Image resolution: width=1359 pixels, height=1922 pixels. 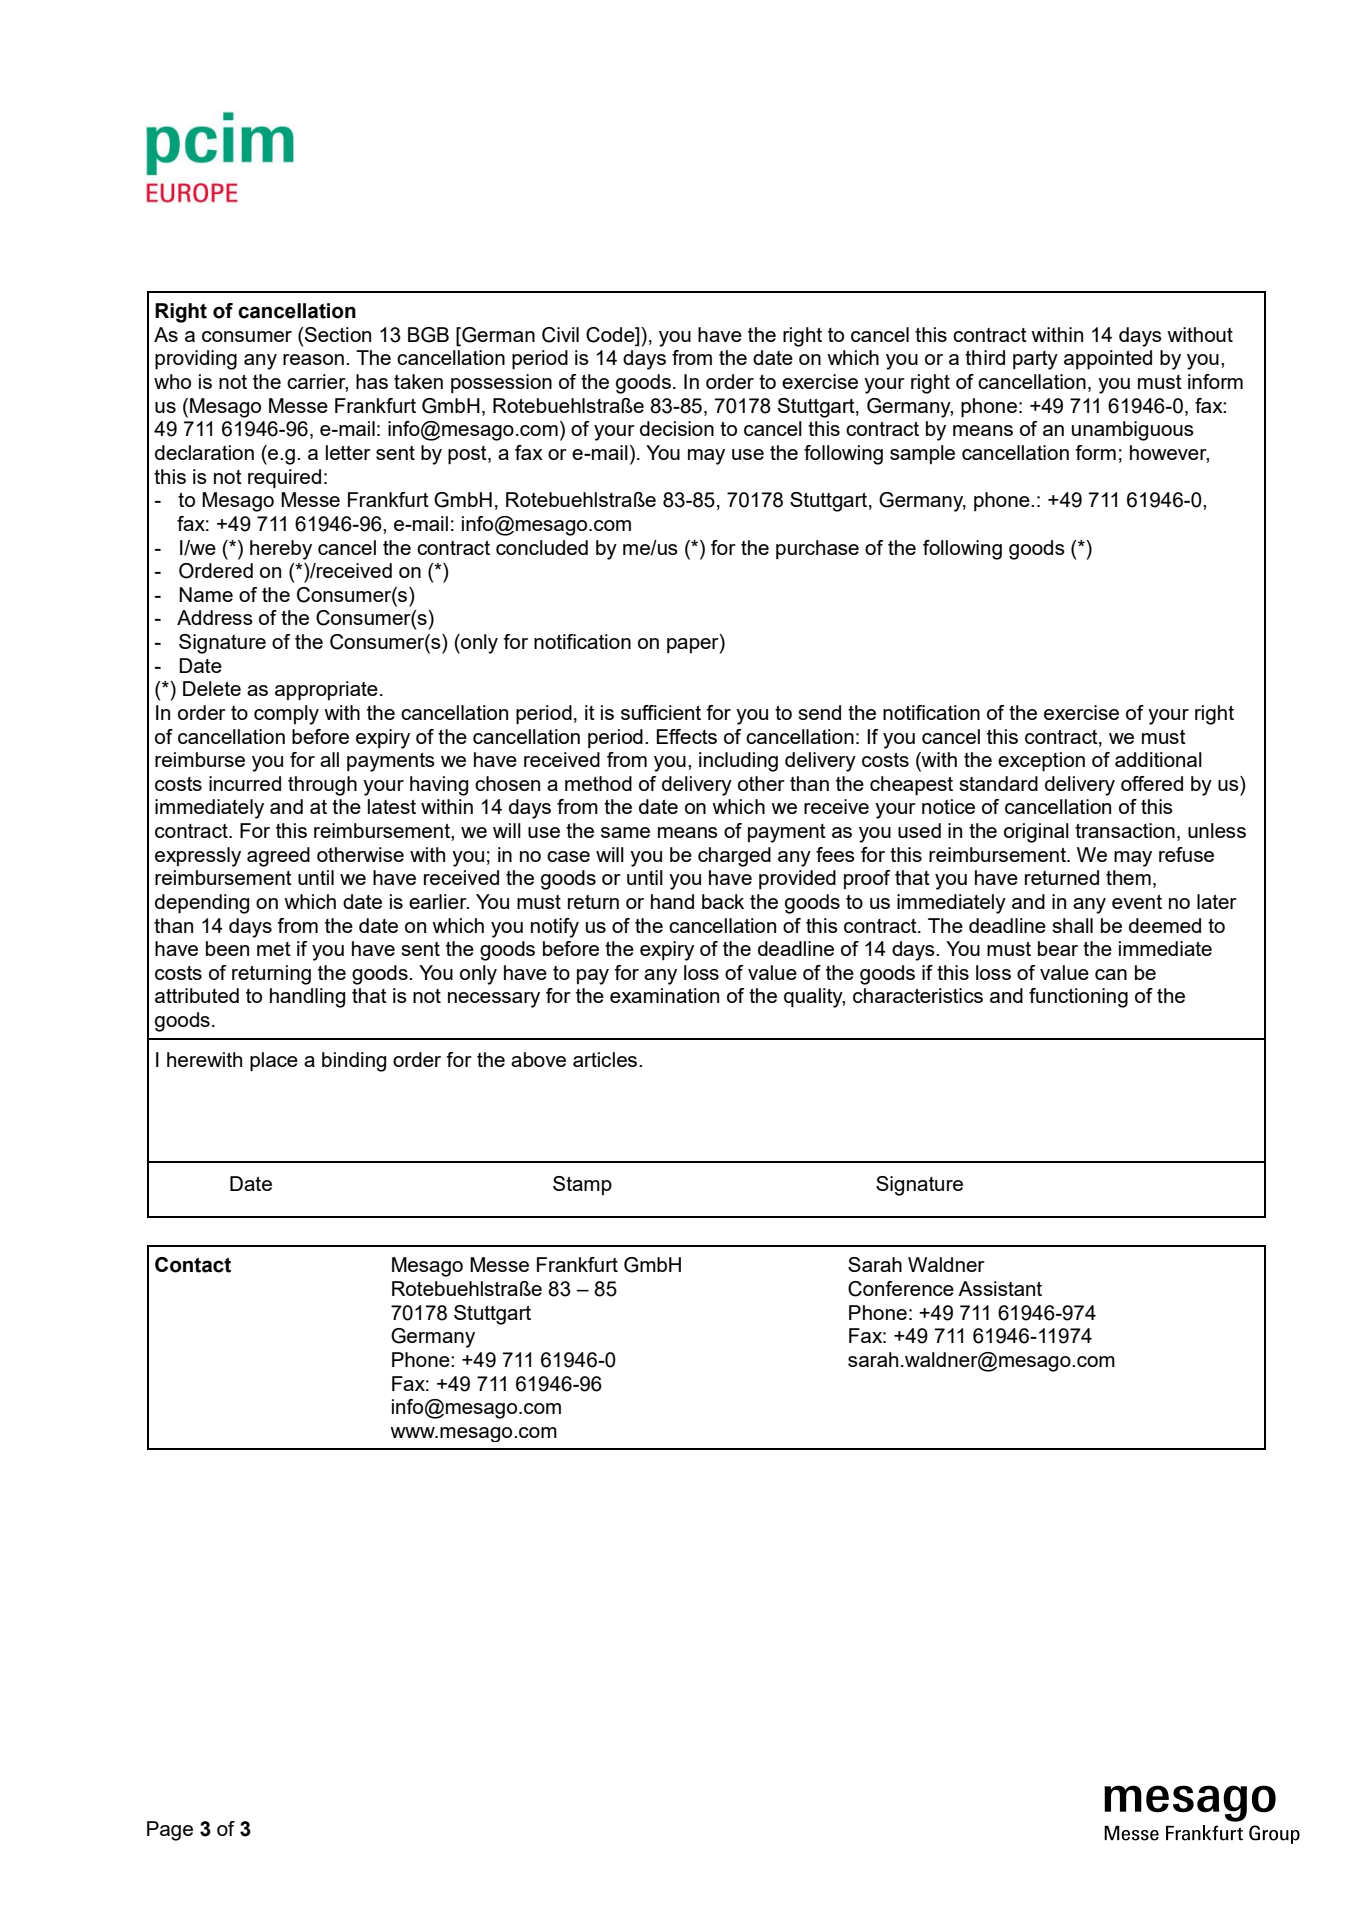 What do you see at coordinates (1000, 1288) in the screenshot?
I see `Assistant` at bounding box center [1000, 1288].
